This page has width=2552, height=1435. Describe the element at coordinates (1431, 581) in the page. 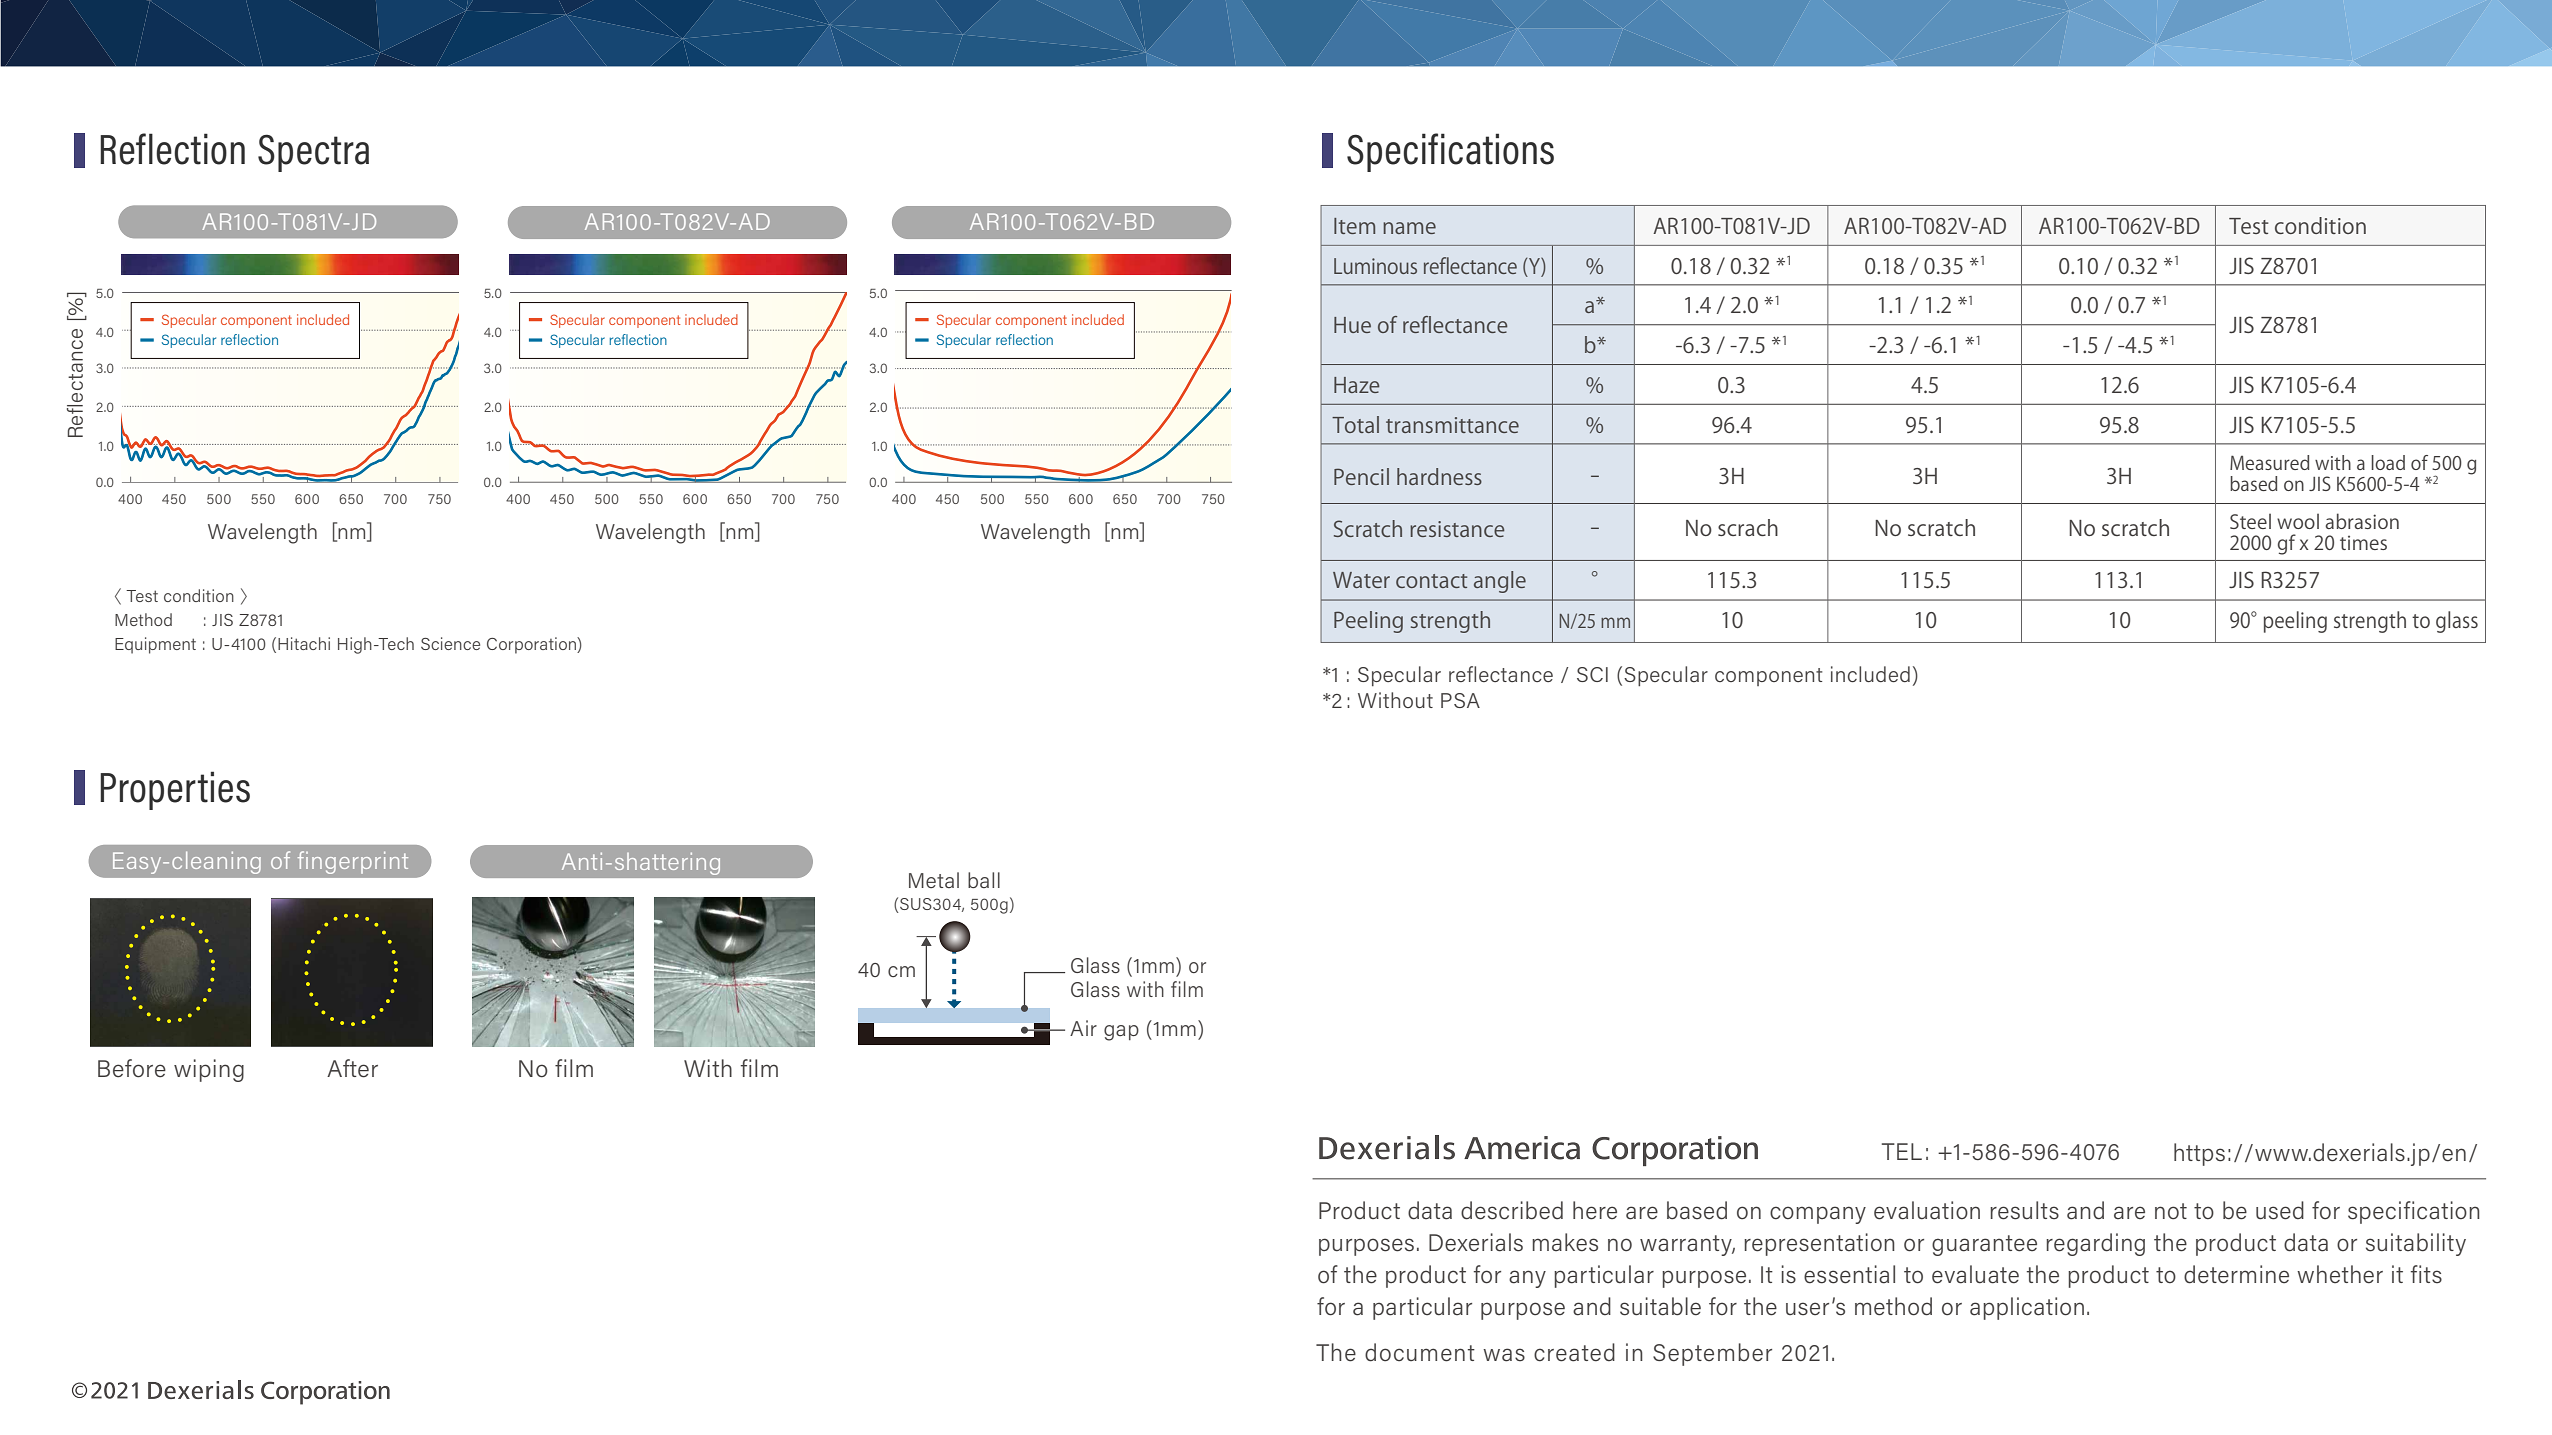

I see `contact` at that location.
